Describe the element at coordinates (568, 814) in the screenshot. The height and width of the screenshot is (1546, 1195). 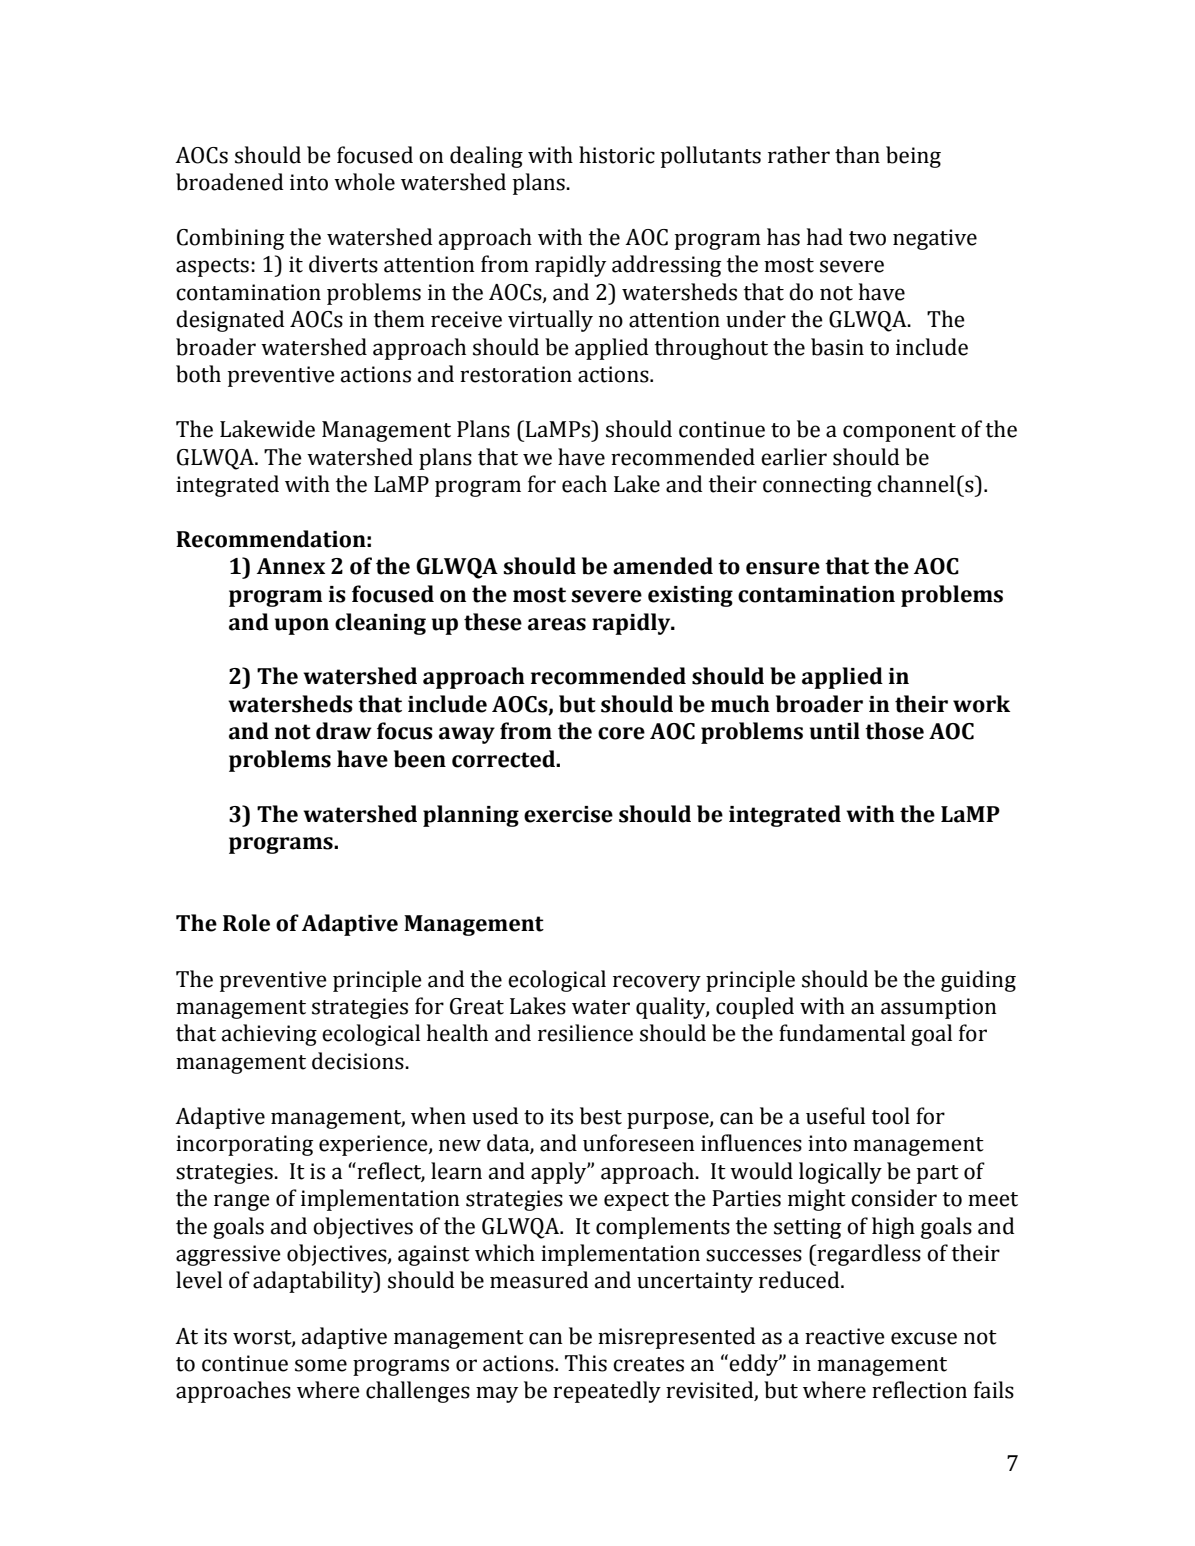
I see `exercise` at that location.
